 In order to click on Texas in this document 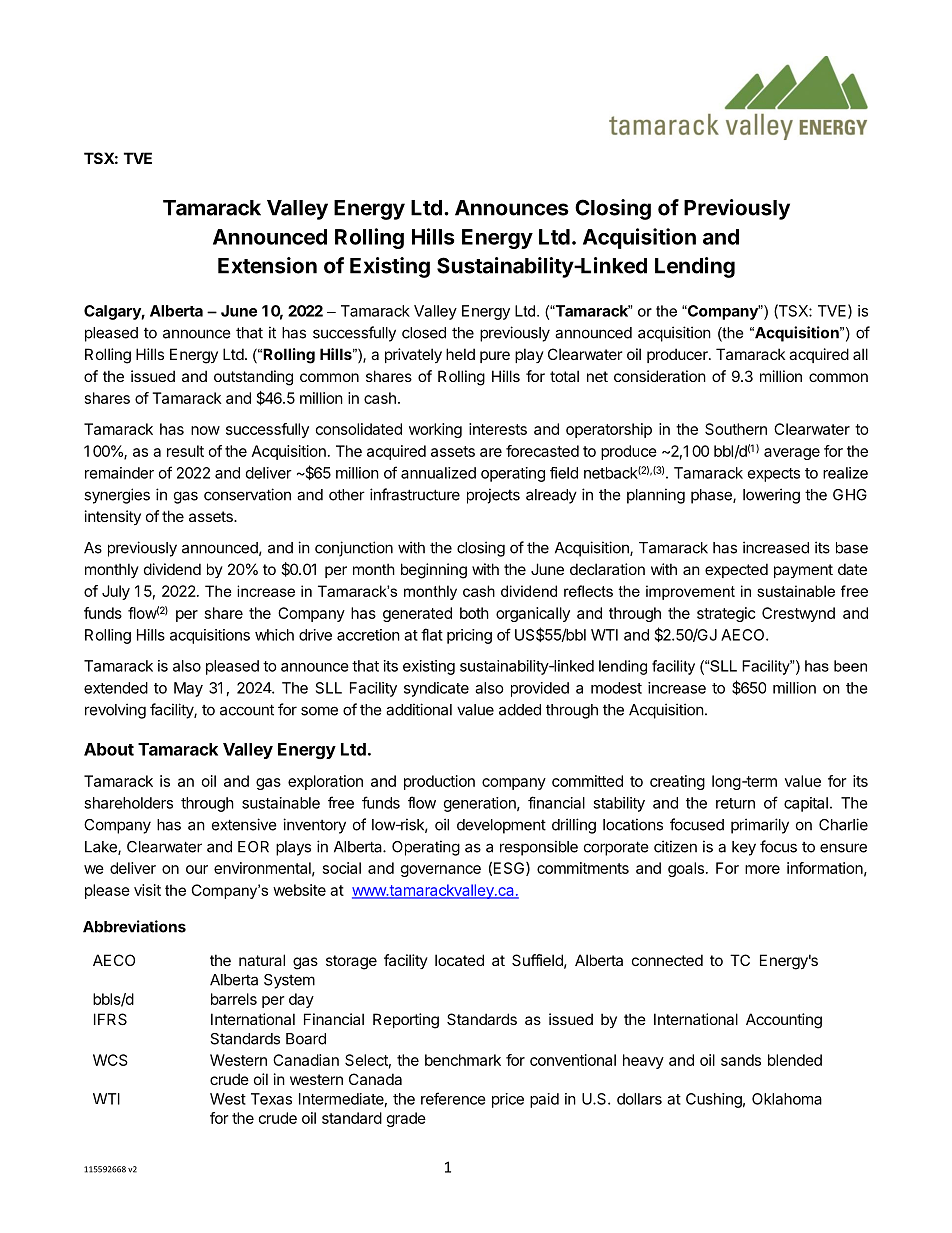, I will do `click(271, 1099)`.
